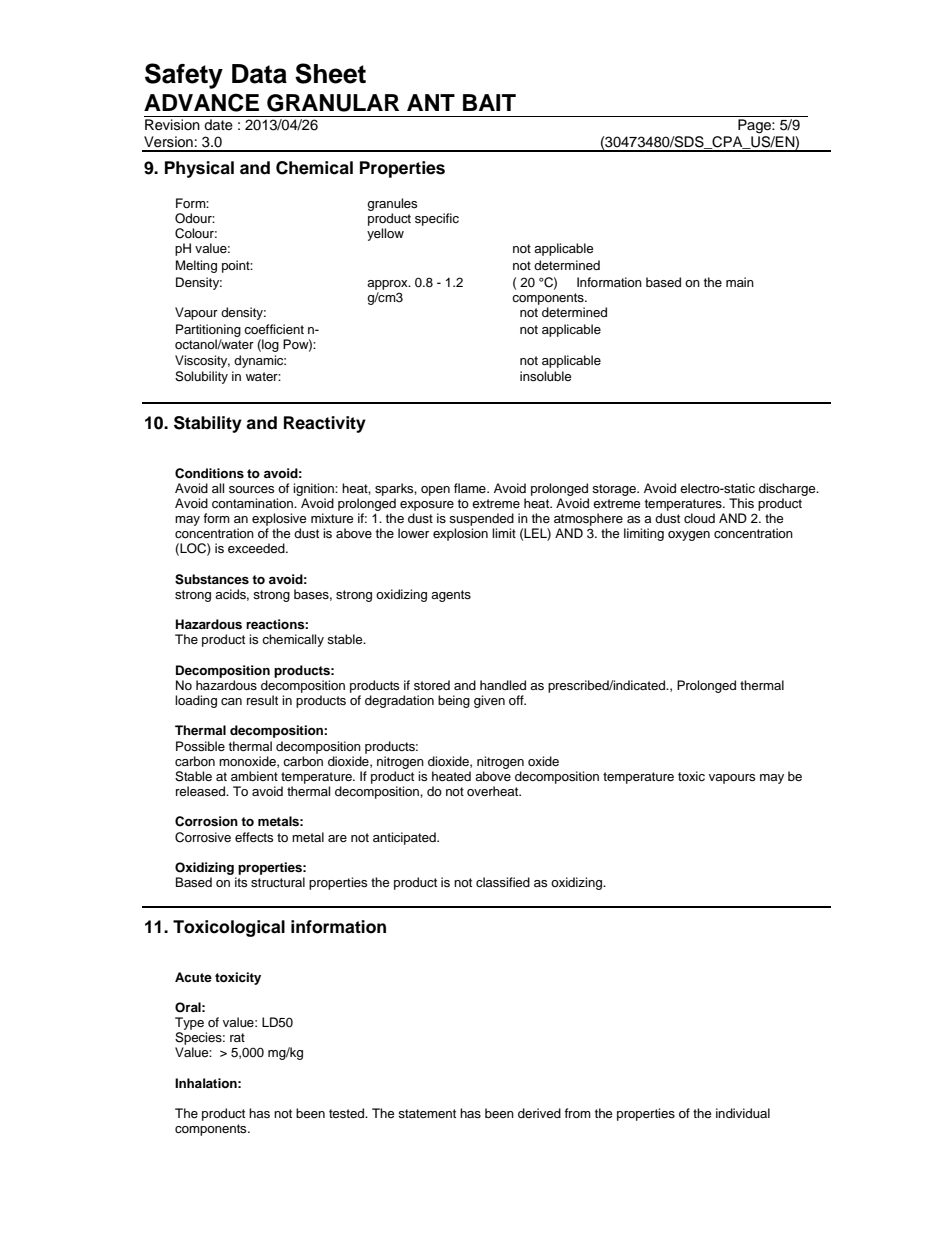  I want to click on oxygen, so click(689, 536).
